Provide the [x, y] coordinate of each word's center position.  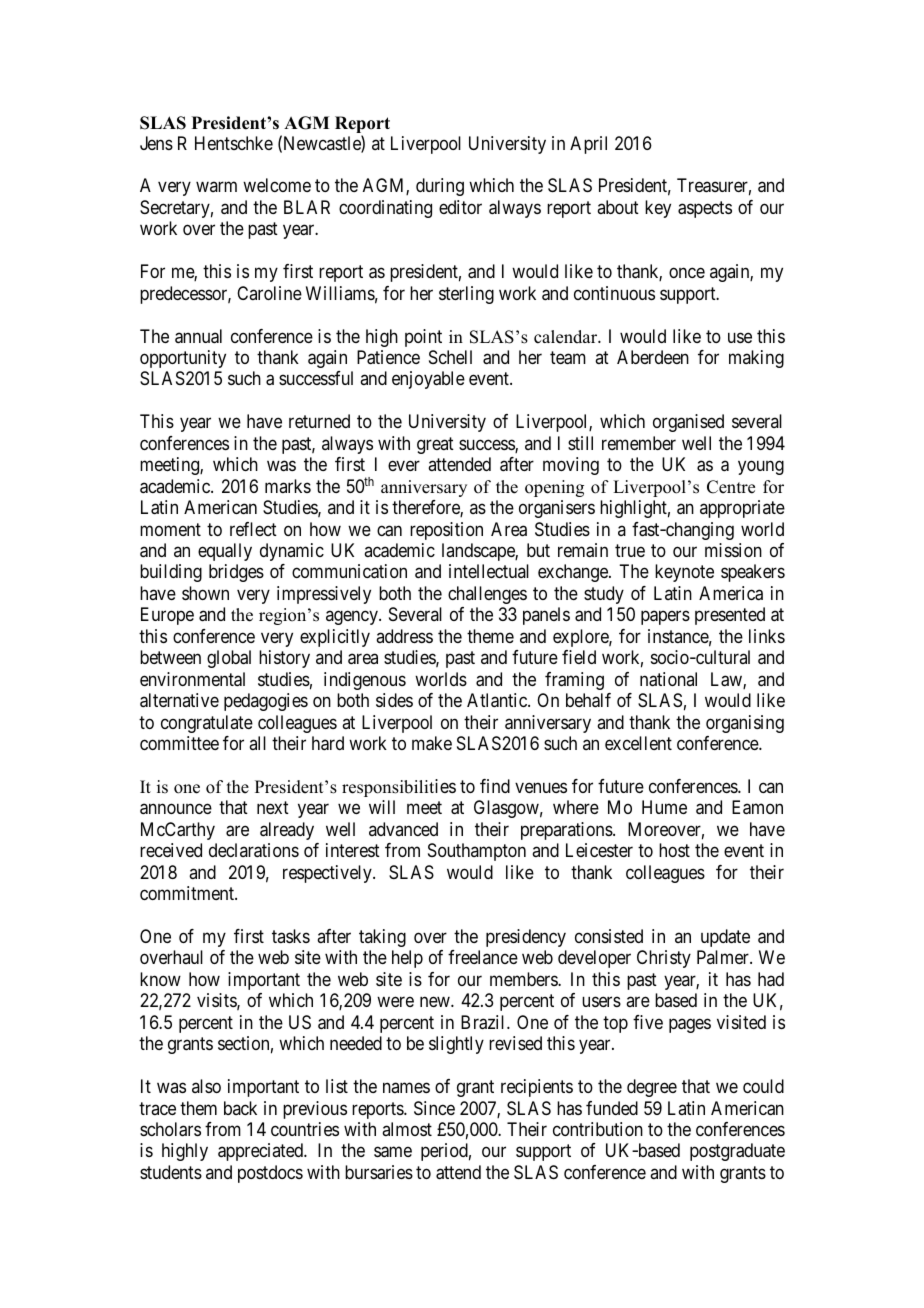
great [435, 445]
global [229, 659]
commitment [188, 893]
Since [434, 1108]
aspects [705, 209]
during [440, 187]
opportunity [183, 359]
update [725, 938]
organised [688, 423]
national [668, 679]
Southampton [477, 852]
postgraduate [737, 1152]
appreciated [261, 1152]
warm [216, 187]
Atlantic [498, 700]
